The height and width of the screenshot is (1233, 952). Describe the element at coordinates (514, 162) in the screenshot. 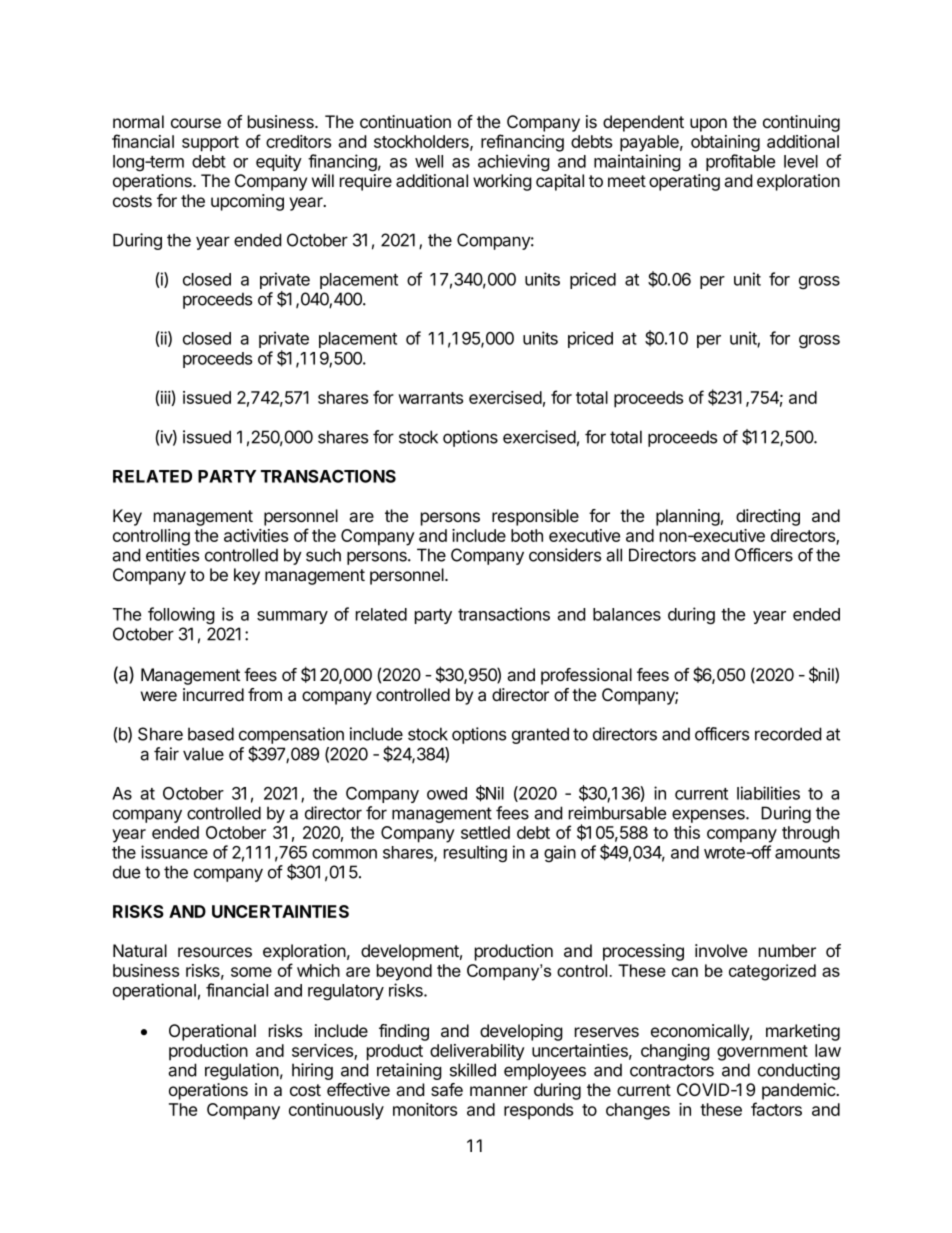

I see `achieving` at that location.
